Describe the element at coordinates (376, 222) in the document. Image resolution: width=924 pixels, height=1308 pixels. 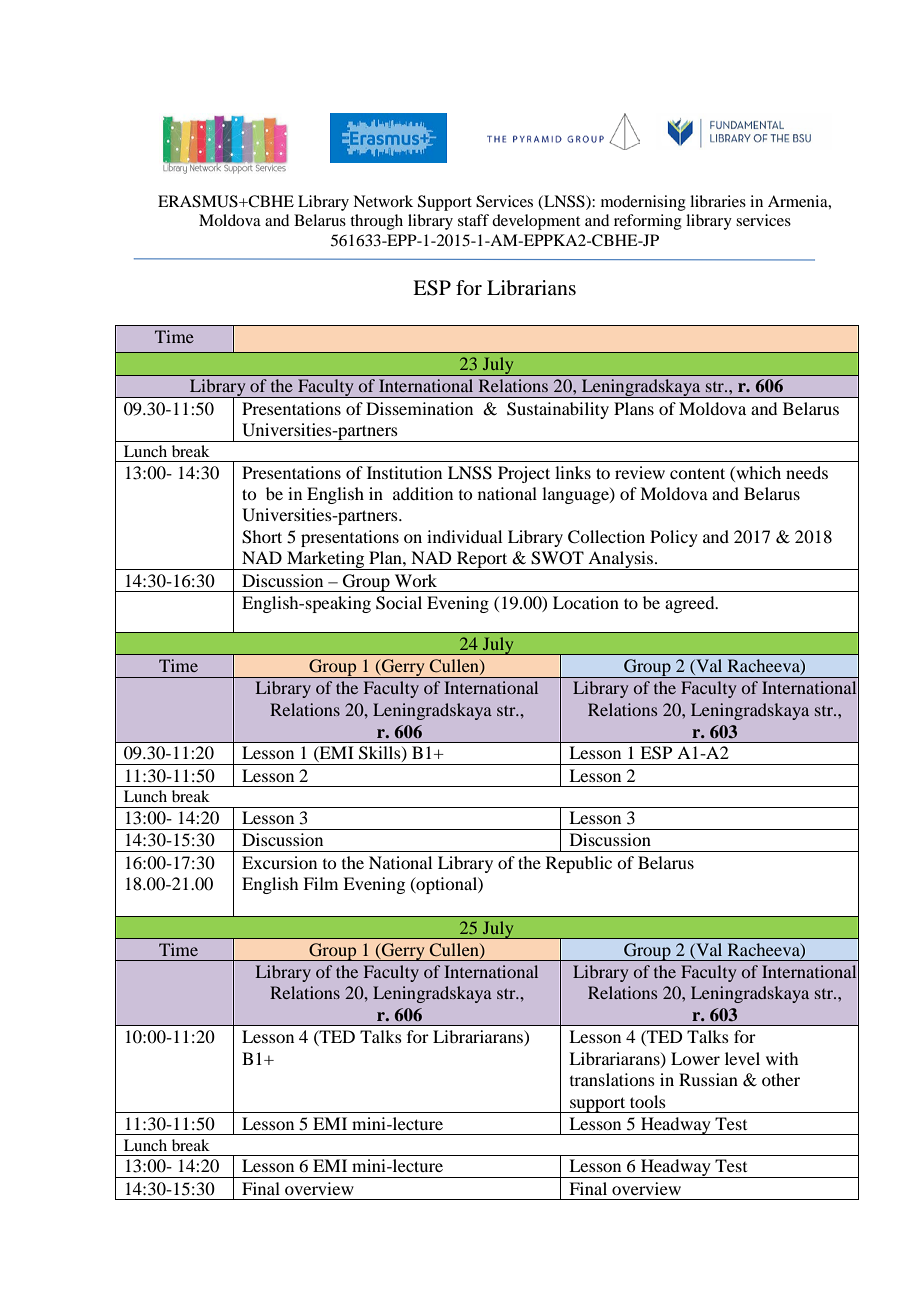
I see `through` at that location.
